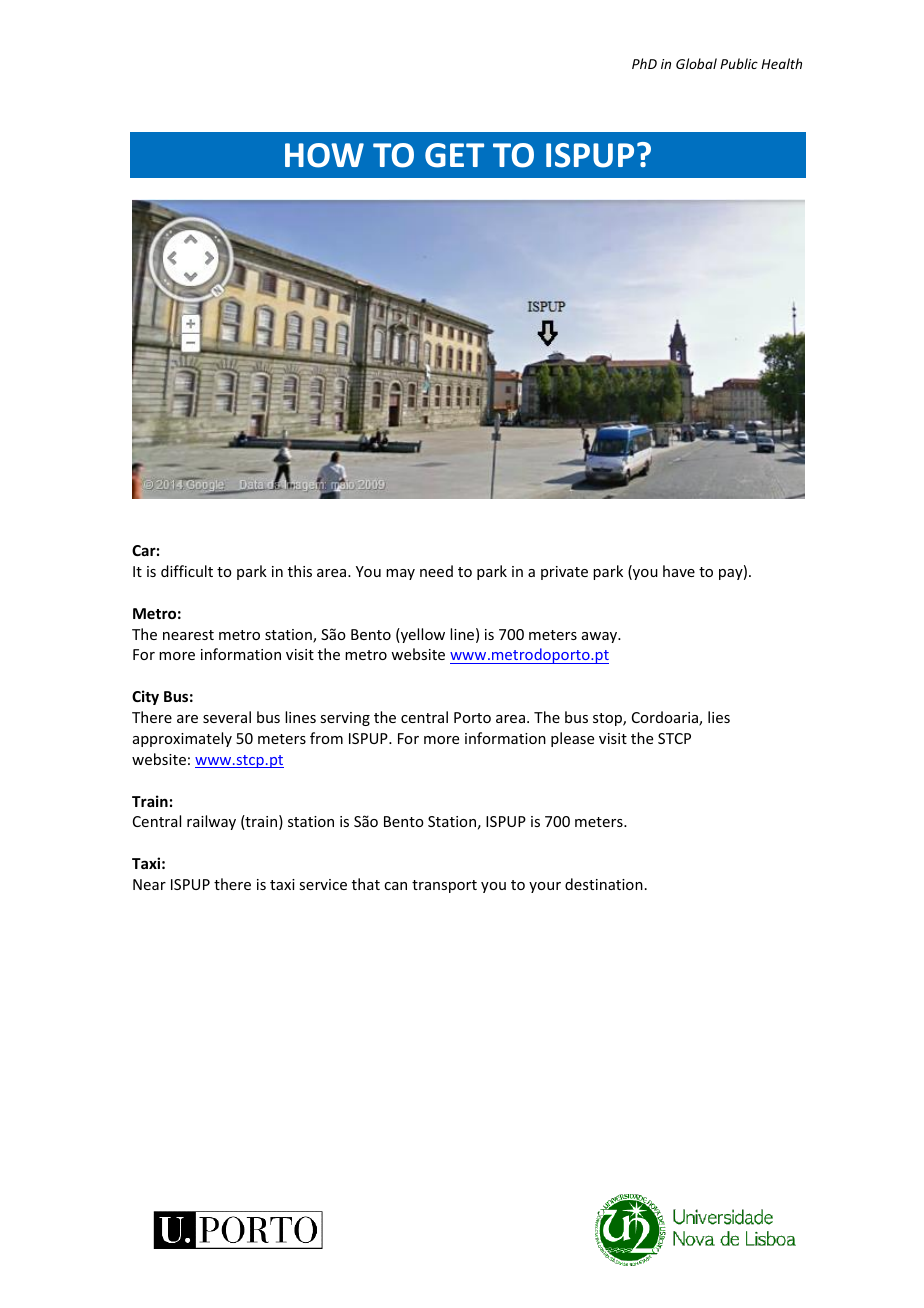  What do you see at coordinates (324, 155) in the page?
I see `HOW` at bounding box center [324, 155].
